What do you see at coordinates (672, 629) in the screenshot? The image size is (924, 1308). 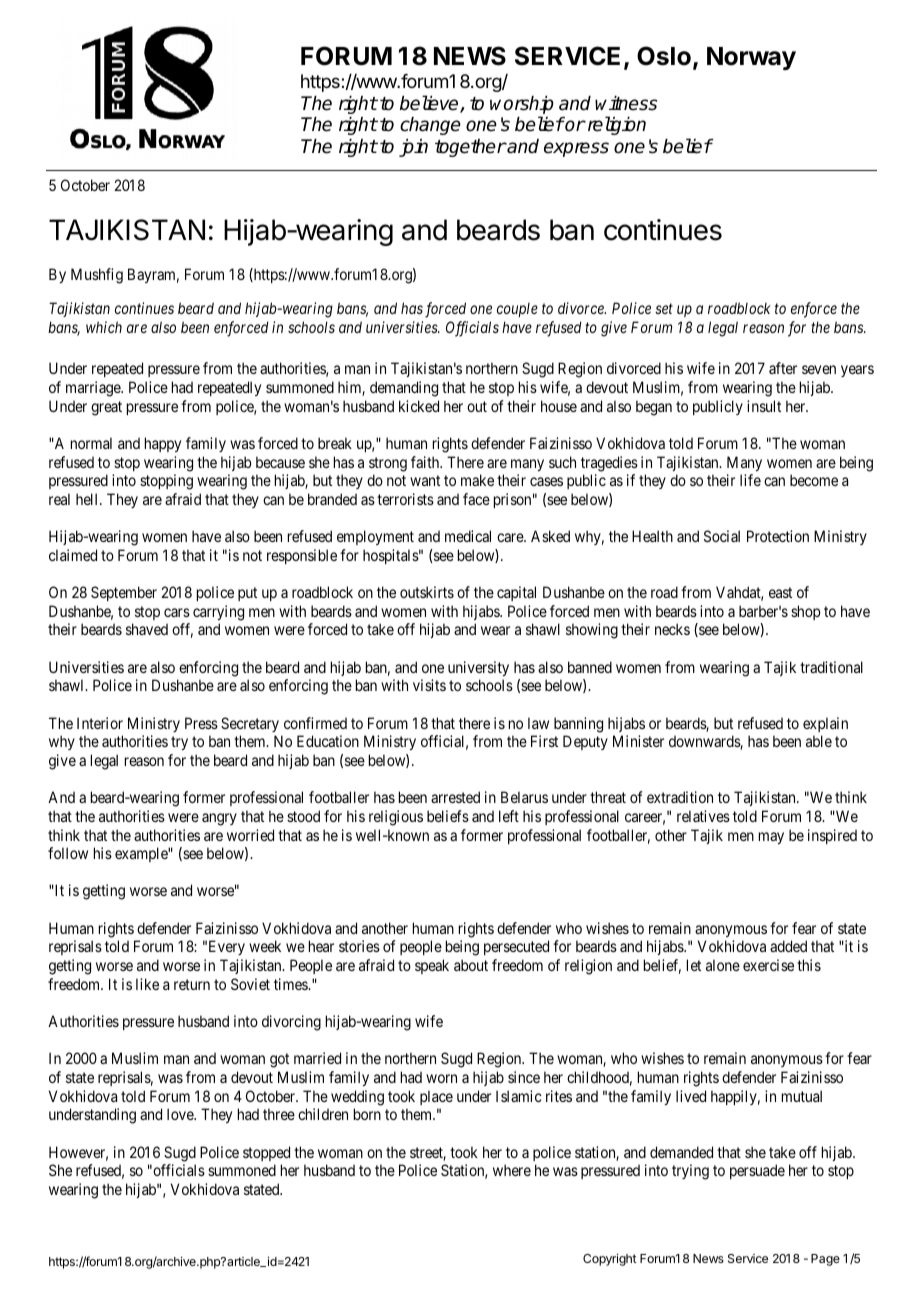 I see `necks` at bounding box center [672, 629].
